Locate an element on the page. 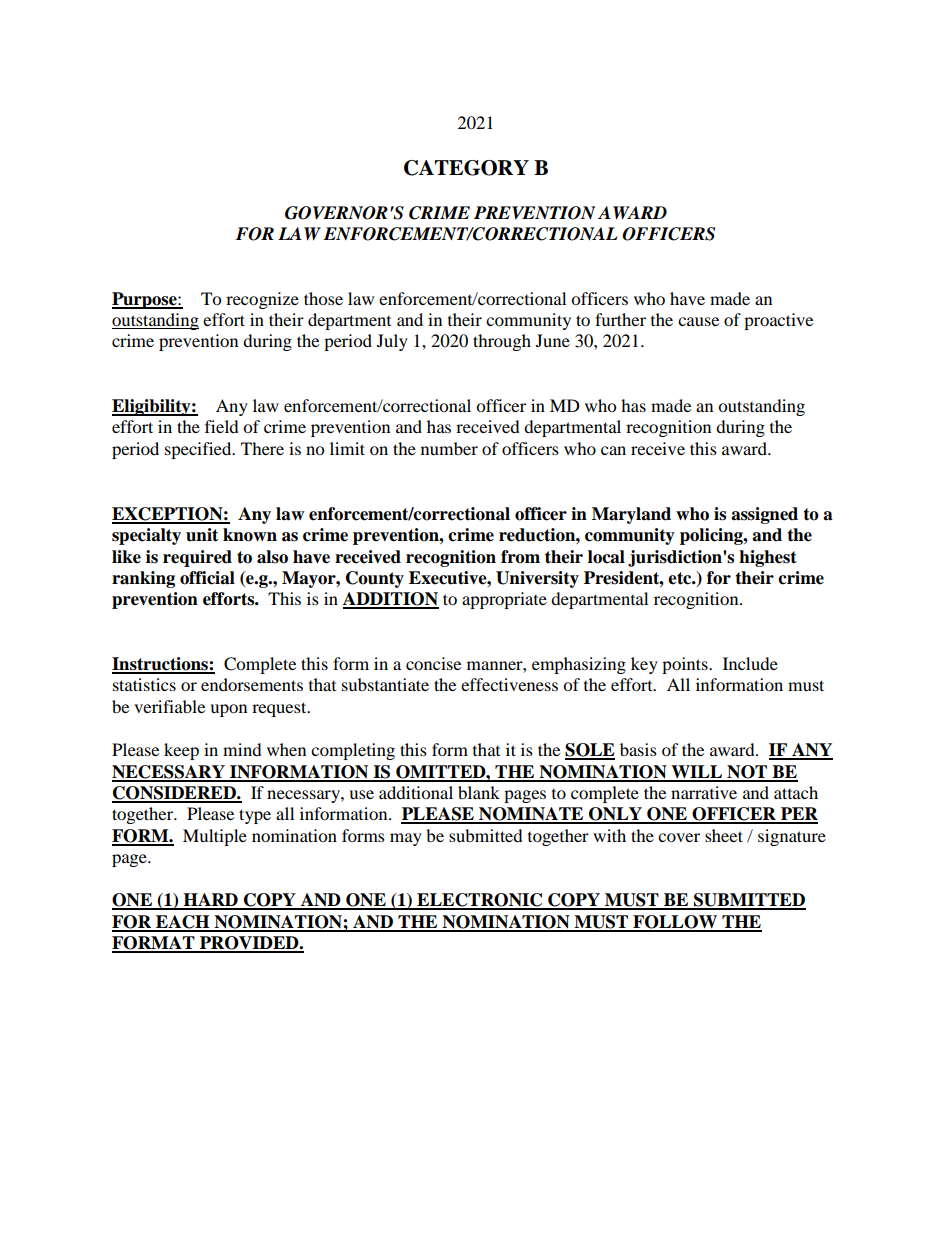 The image size is (952, 1233). through is located at coordinates (502, 342).
